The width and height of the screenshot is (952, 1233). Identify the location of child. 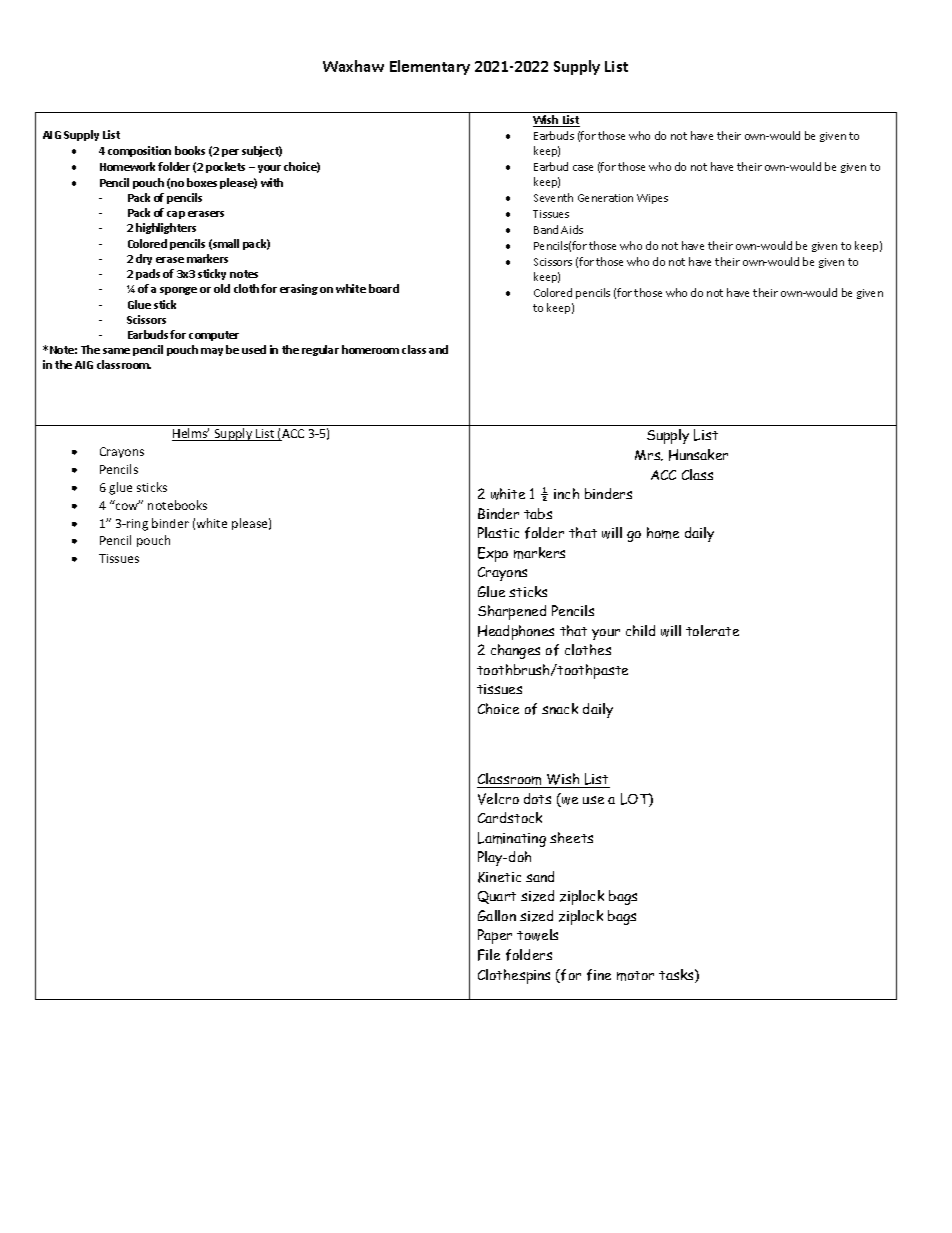
(640, 630).
